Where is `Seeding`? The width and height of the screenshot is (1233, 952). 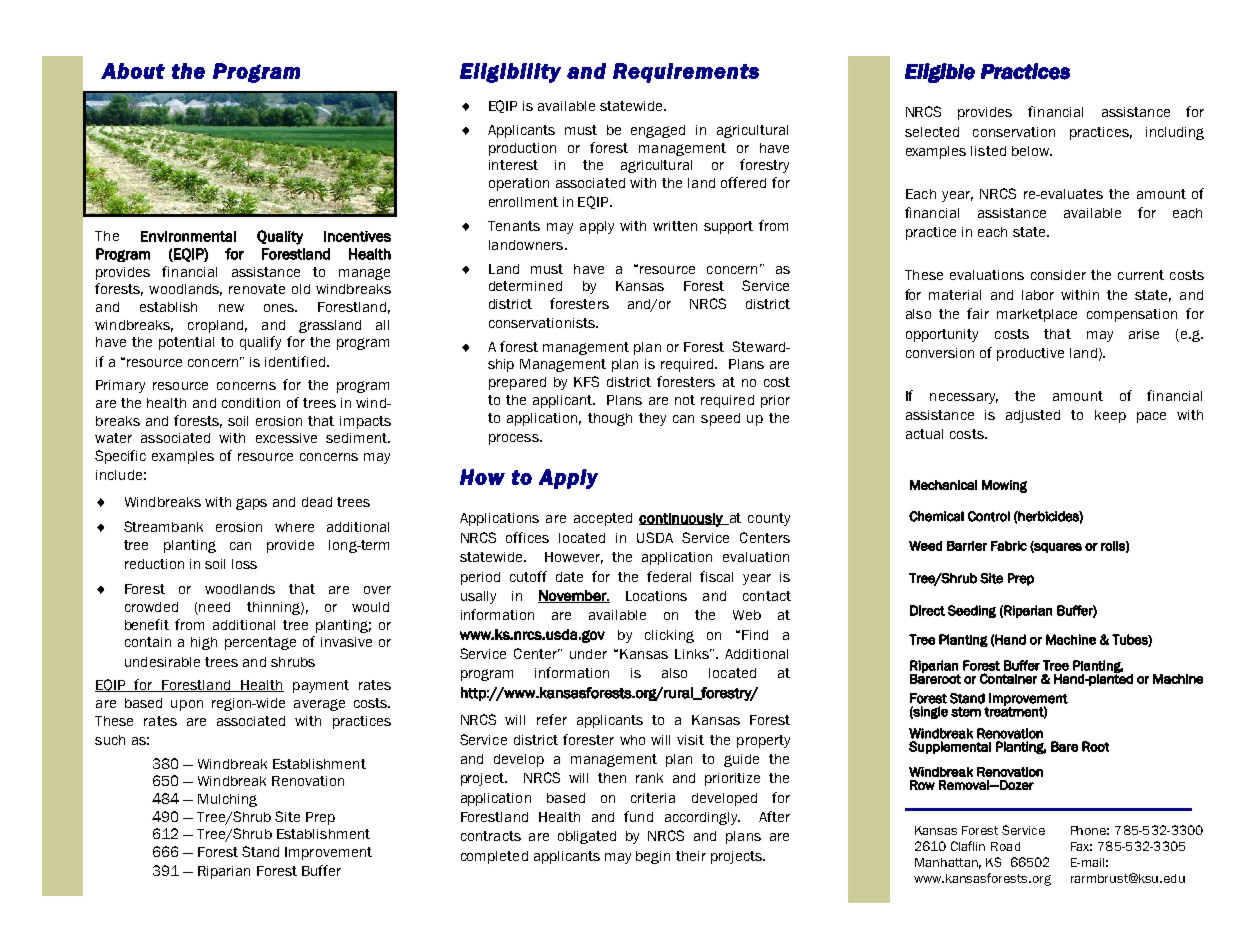 Seeding is located at coordinates (972, 611).
